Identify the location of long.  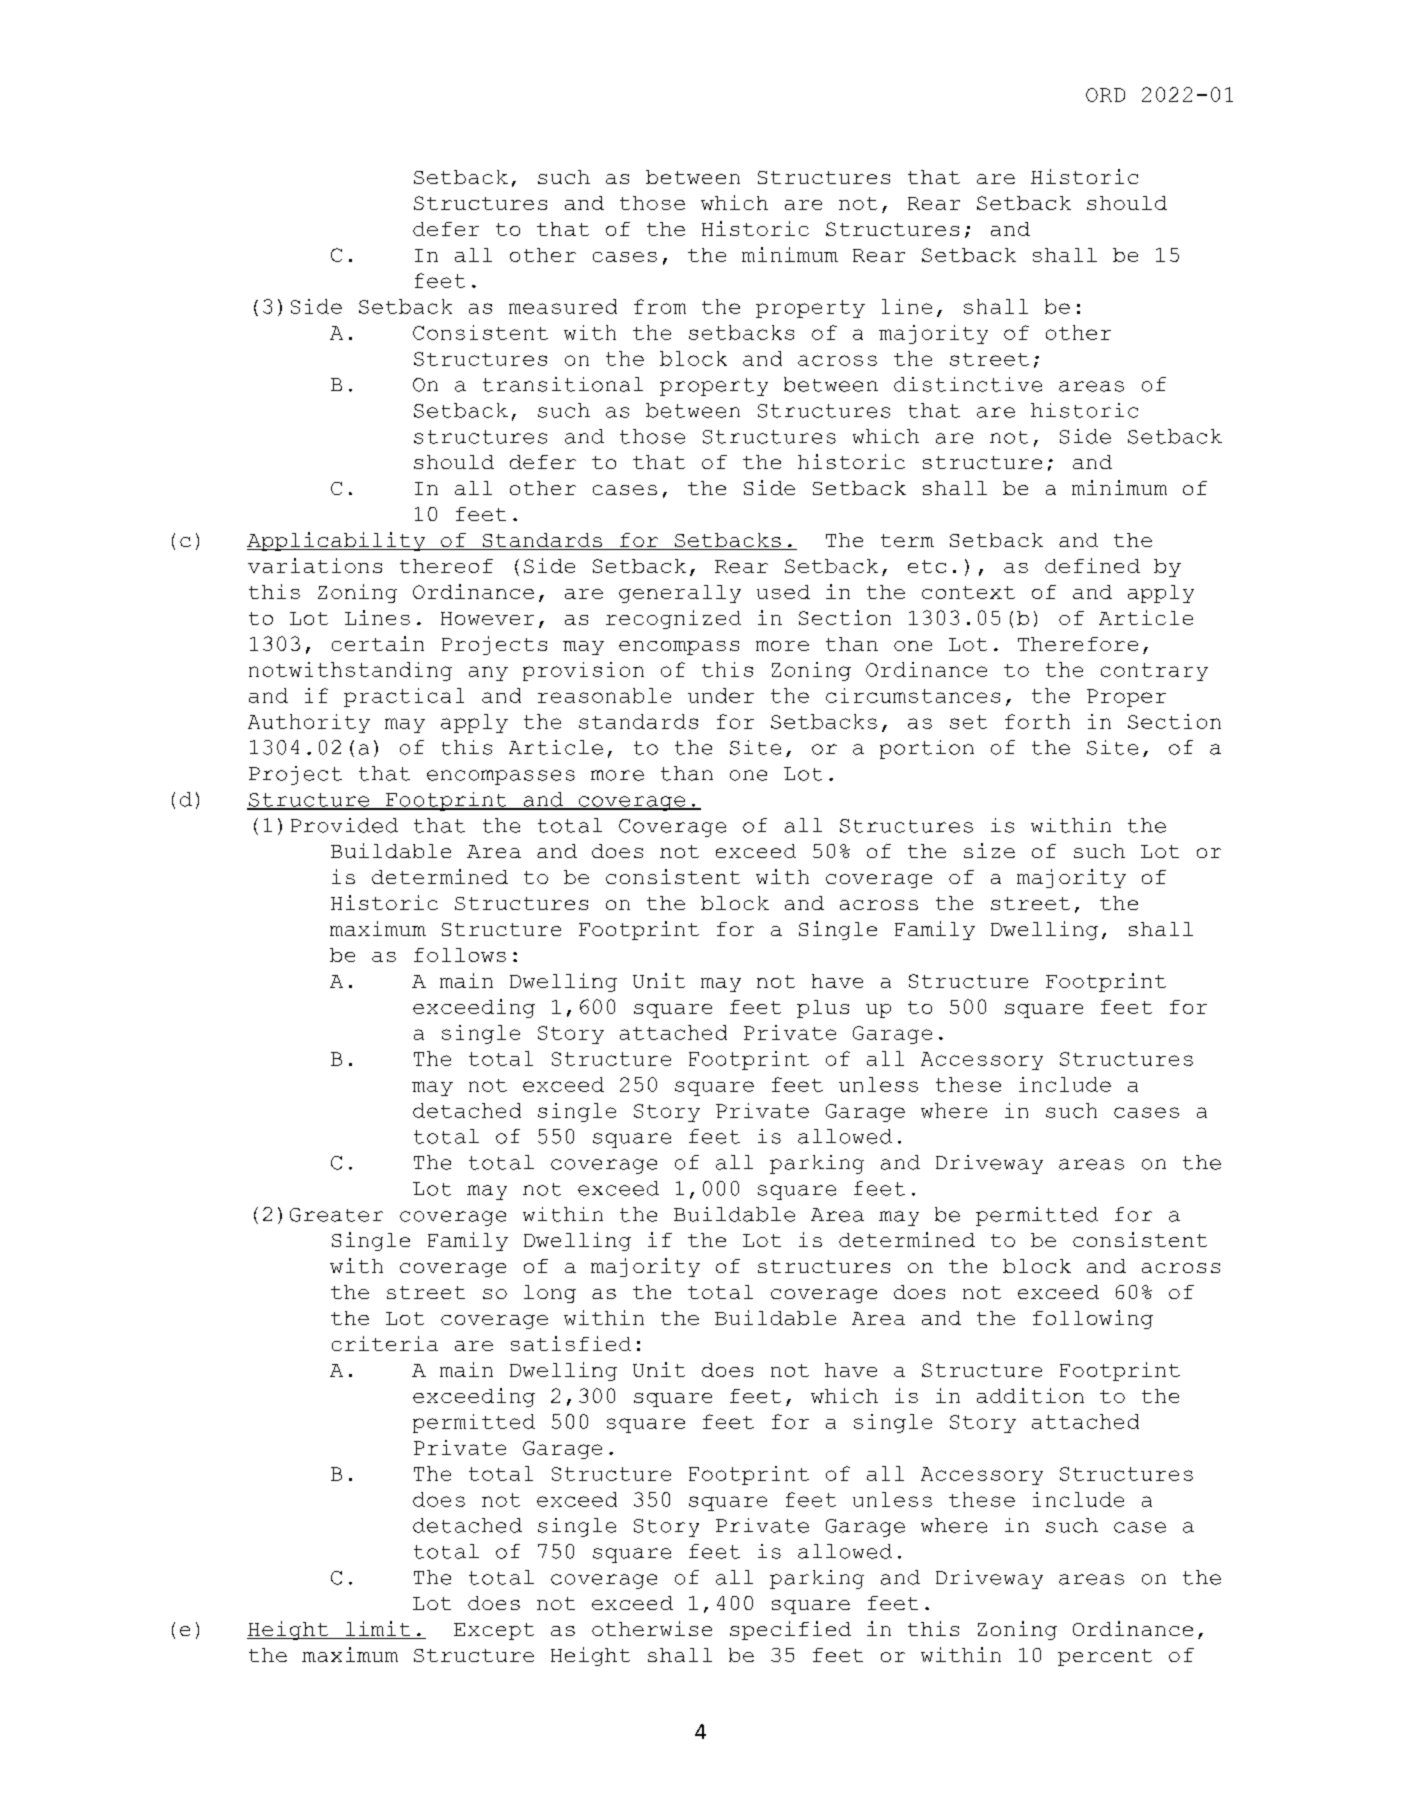
(550, 1294).
